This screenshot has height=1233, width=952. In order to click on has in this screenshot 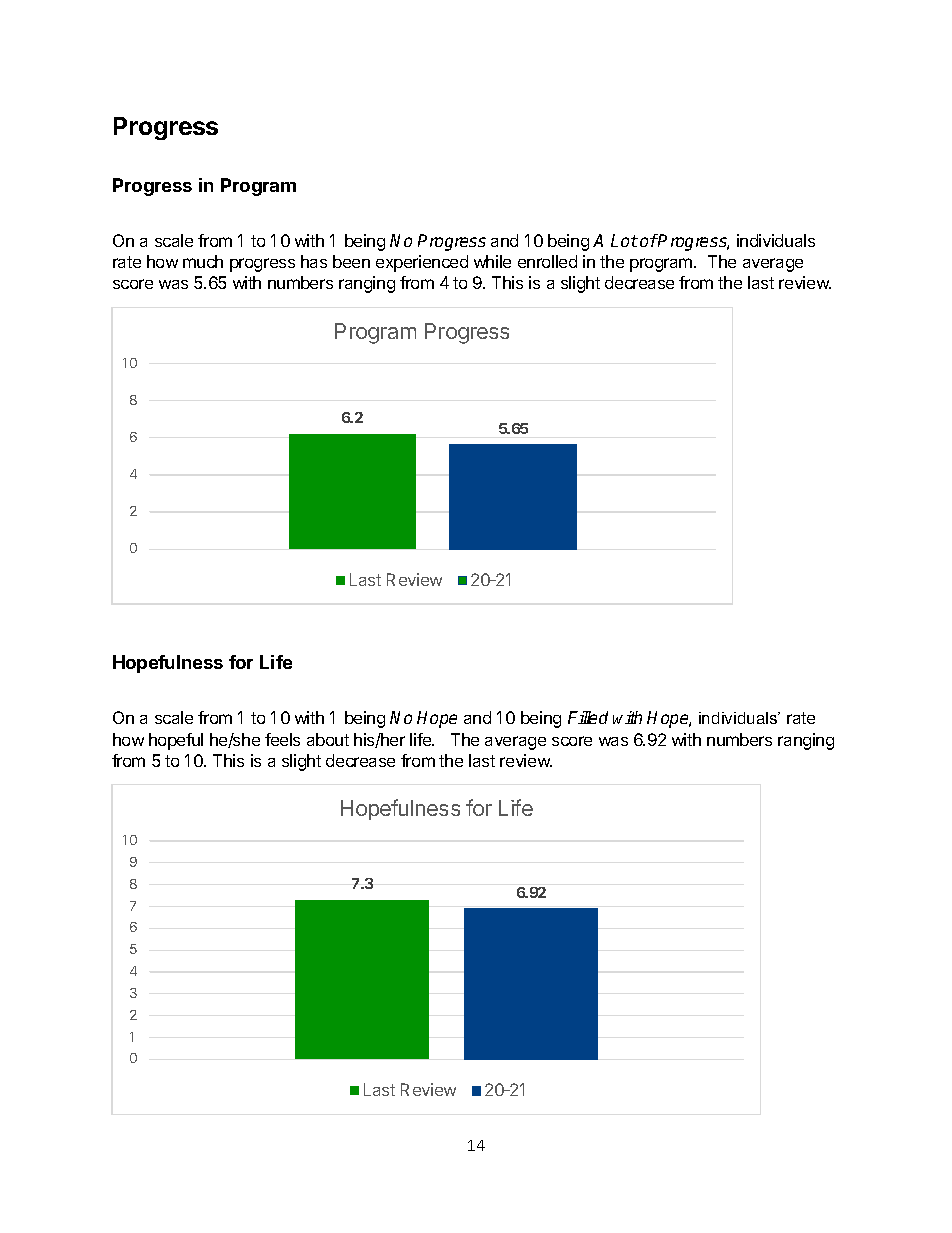, I will do `click(314, 261)`.
